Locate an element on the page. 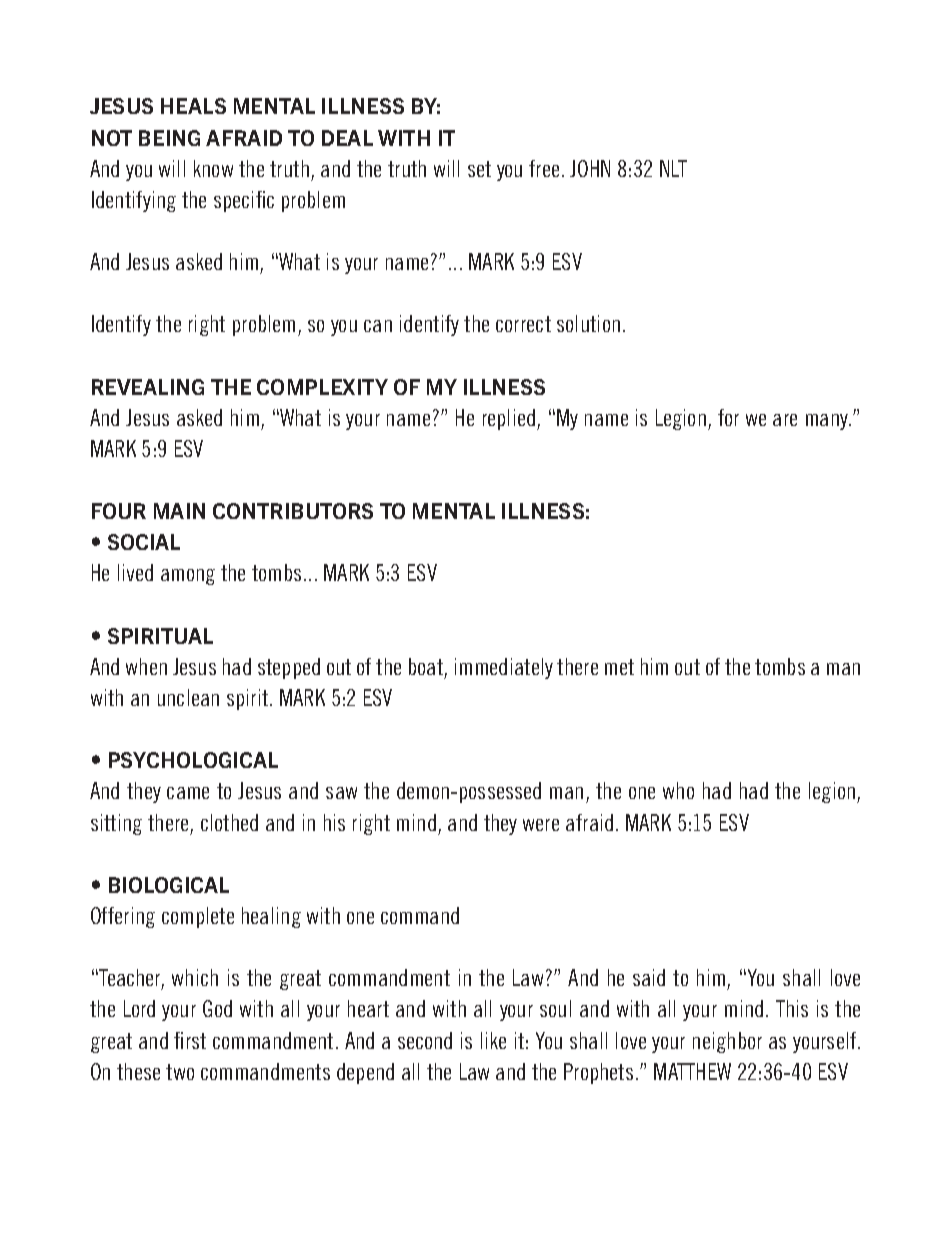 This page has height=1233, width=952. for is located at coordinates (728, 417).
